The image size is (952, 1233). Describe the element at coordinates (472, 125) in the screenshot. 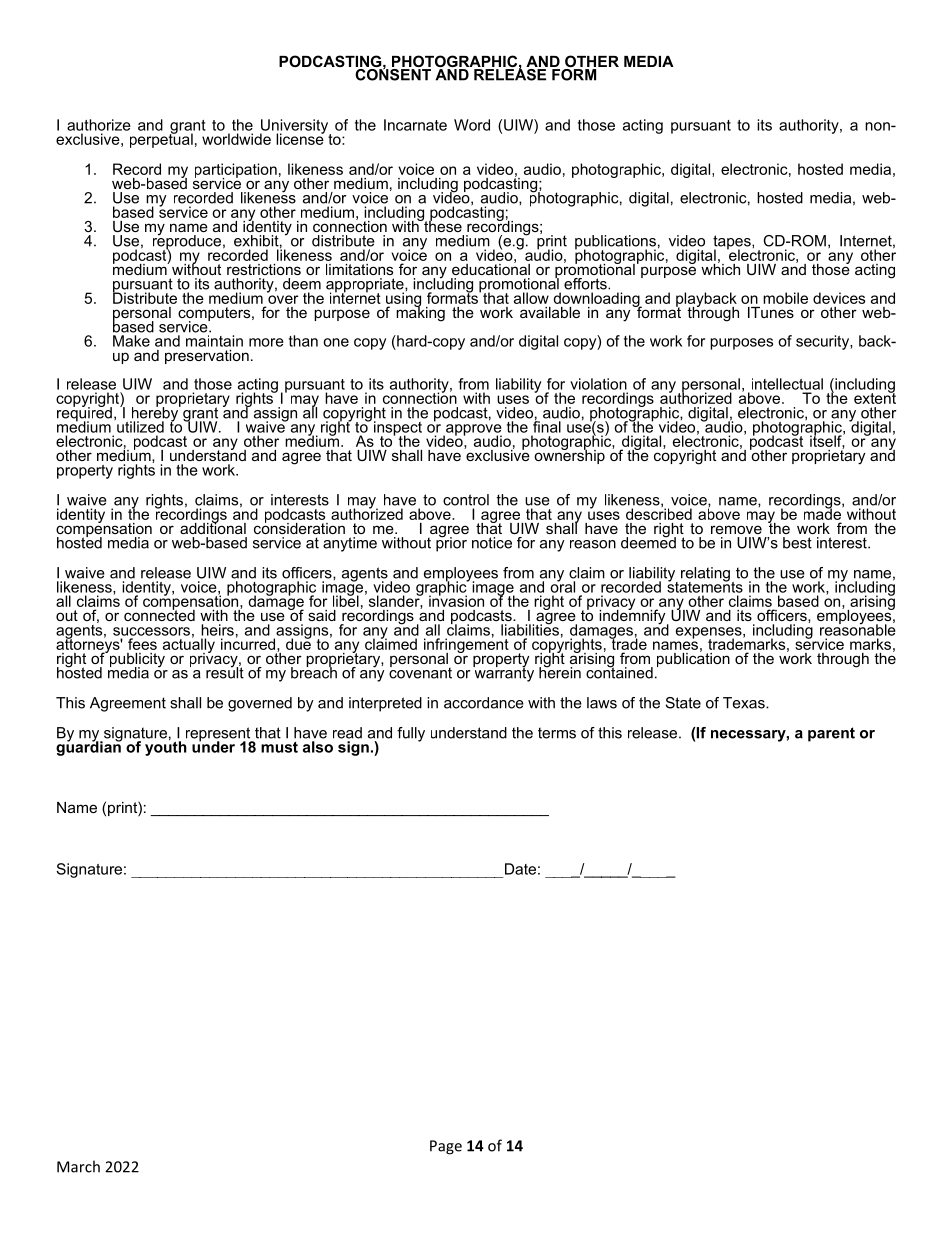

I see `Word` at that location.
